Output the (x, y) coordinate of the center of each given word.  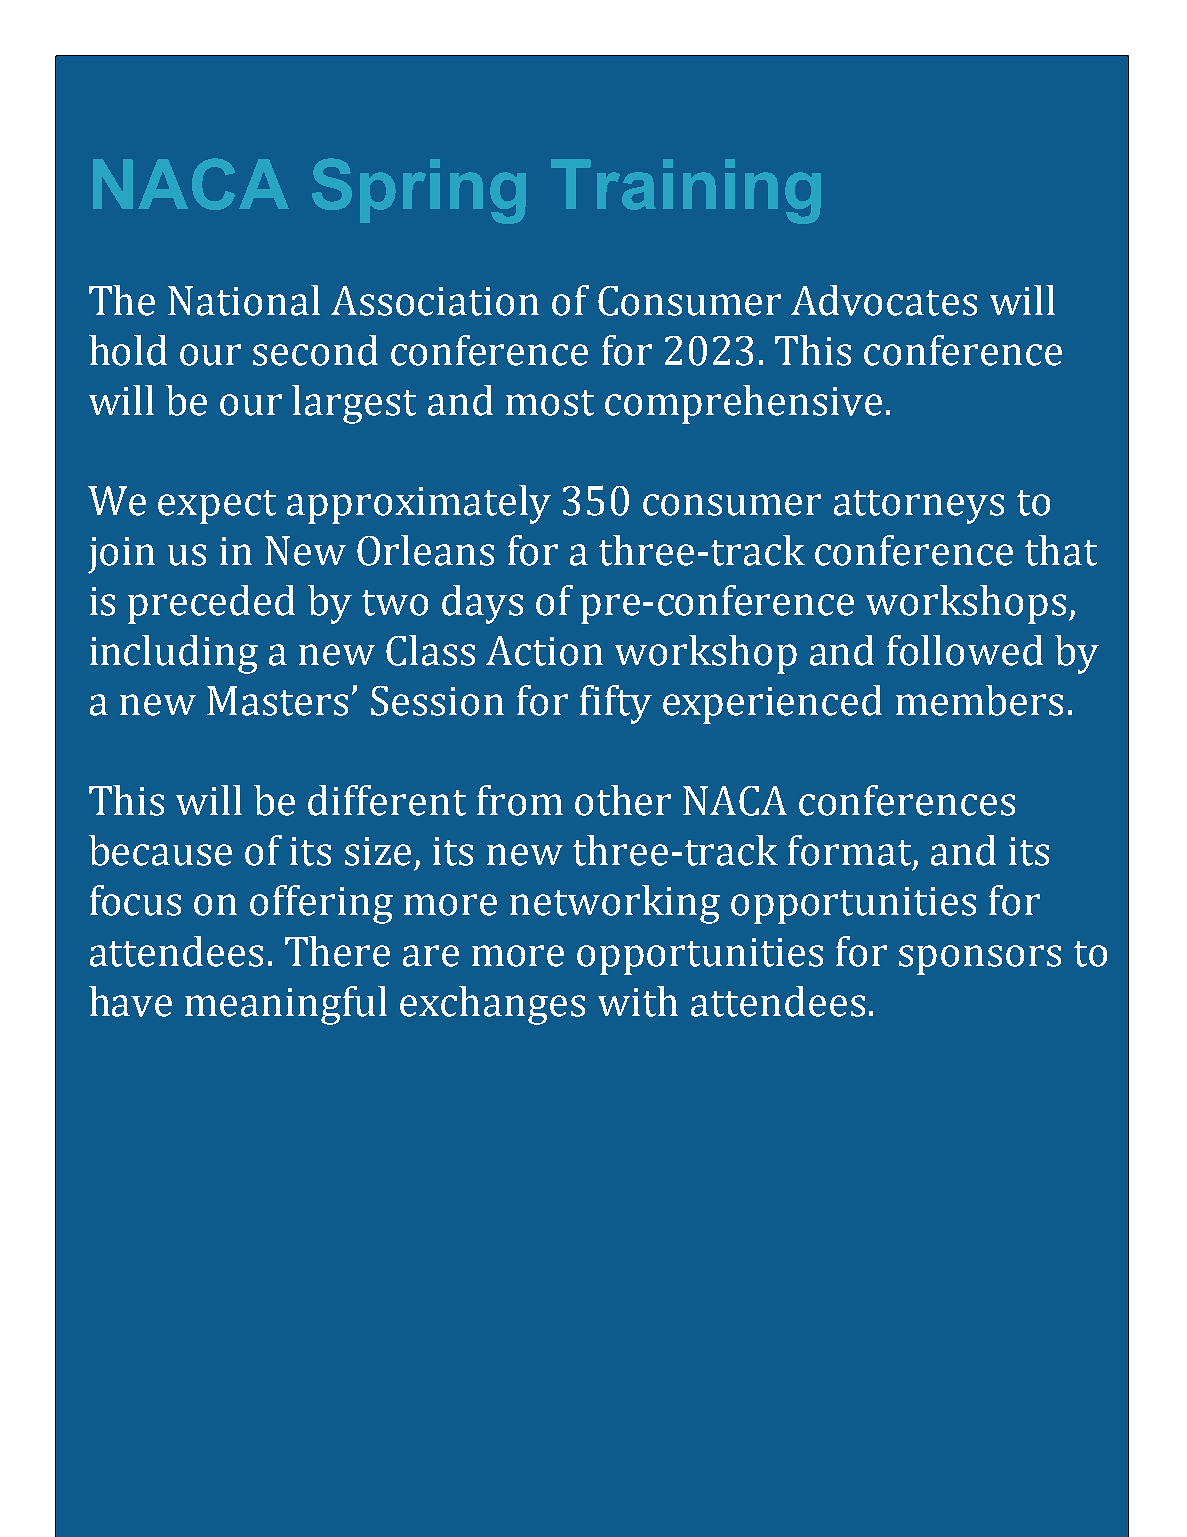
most (550, 403)
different (387, 800)
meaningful (286, 1005)
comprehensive (743, 404)
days (482, 604)
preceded (211, 604)
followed (965, 650)
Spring (419, 191)
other (623, 800)
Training (686, 191)
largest (354, 404)
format (851, 851)
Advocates (884, 300)
